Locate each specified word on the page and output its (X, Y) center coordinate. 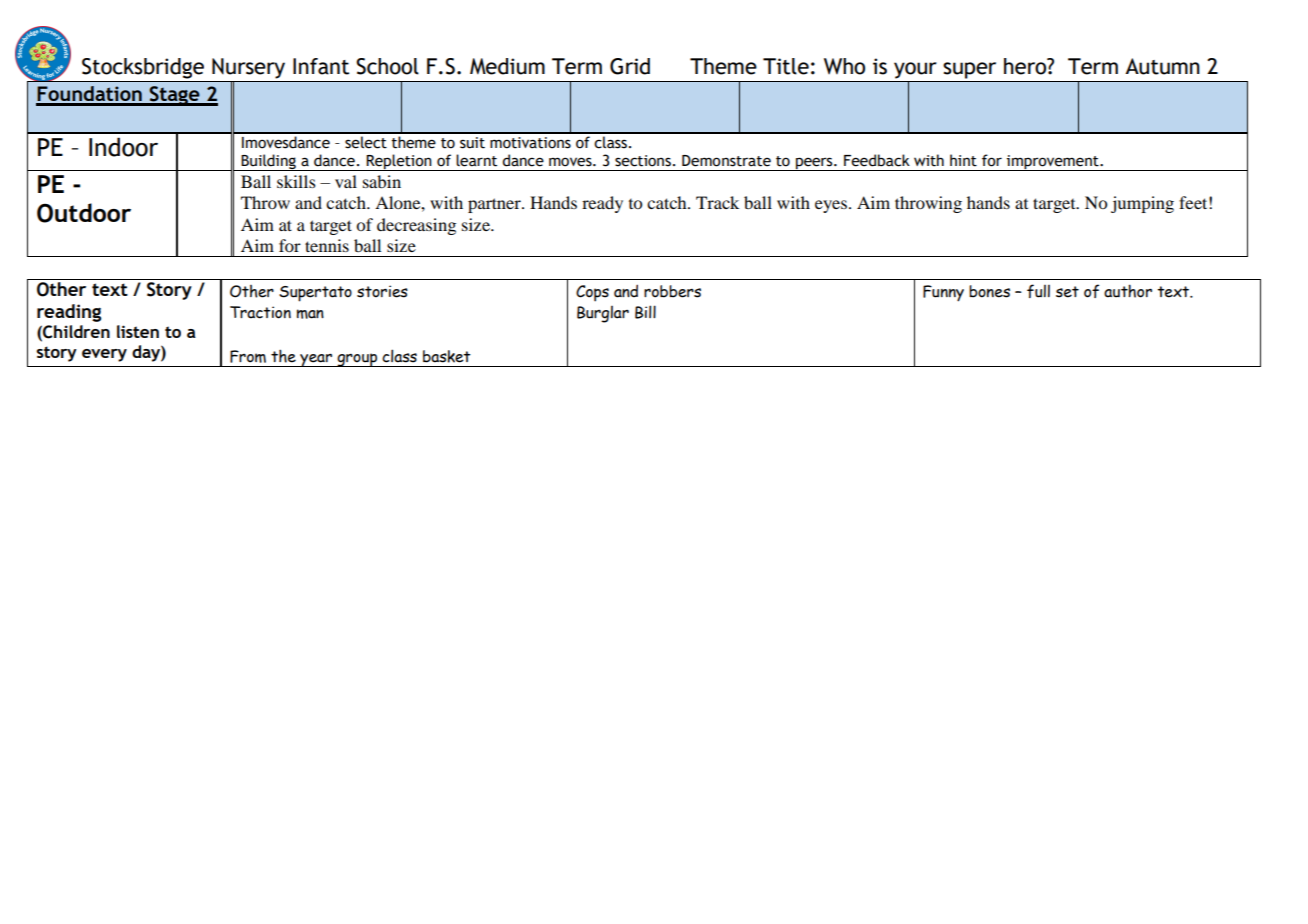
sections (643, 161)
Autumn (1162, 66)
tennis (327, 245)
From (248, 356)
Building (269, 162)
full (1038, 291)
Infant (321, 66)
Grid (630, 66)
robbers (672, 291)
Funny (943, 293)
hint (963, 160)
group (357, 360)
